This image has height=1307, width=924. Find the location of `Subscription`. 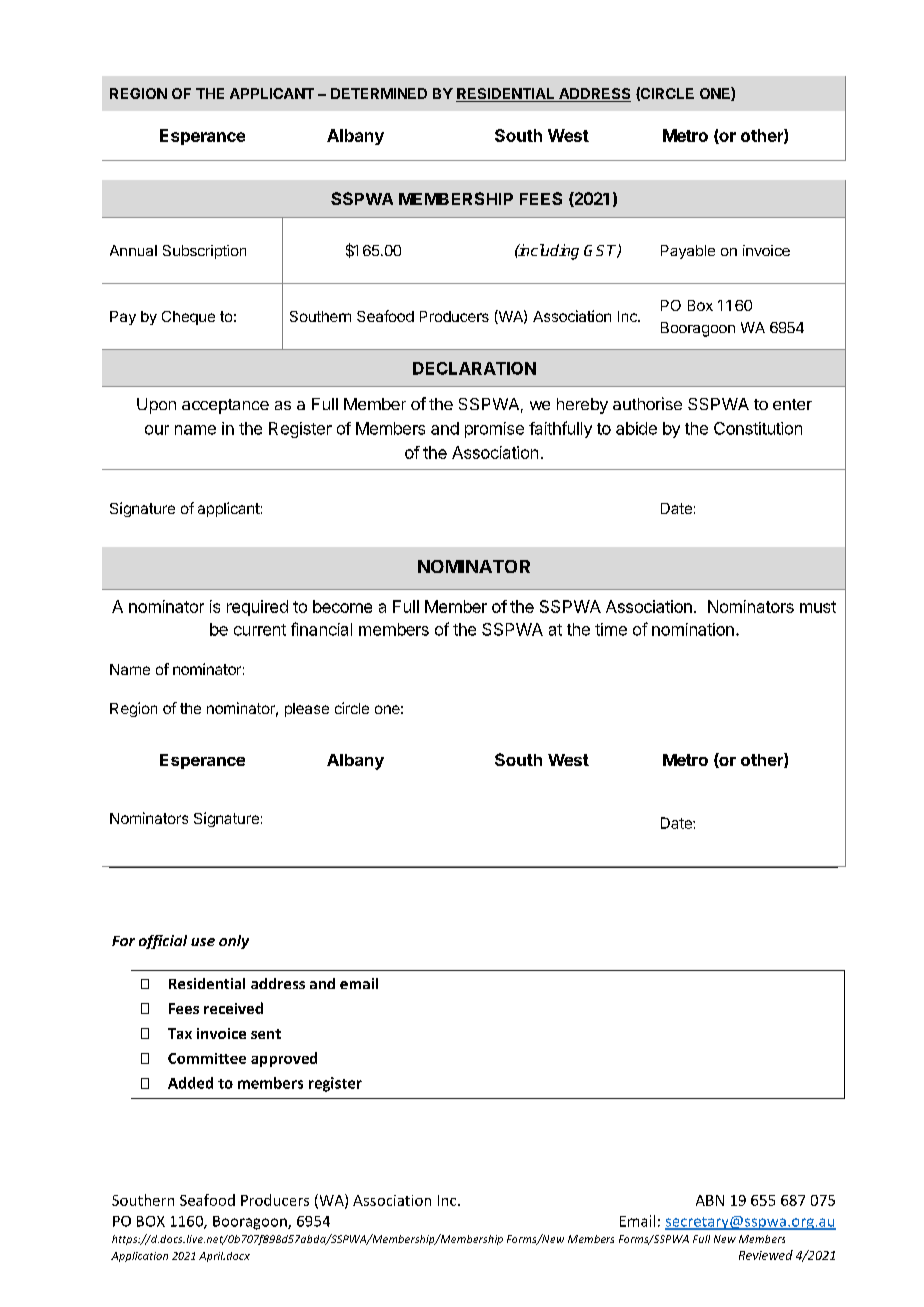

Subscription is located at coordinates (204, 252).
